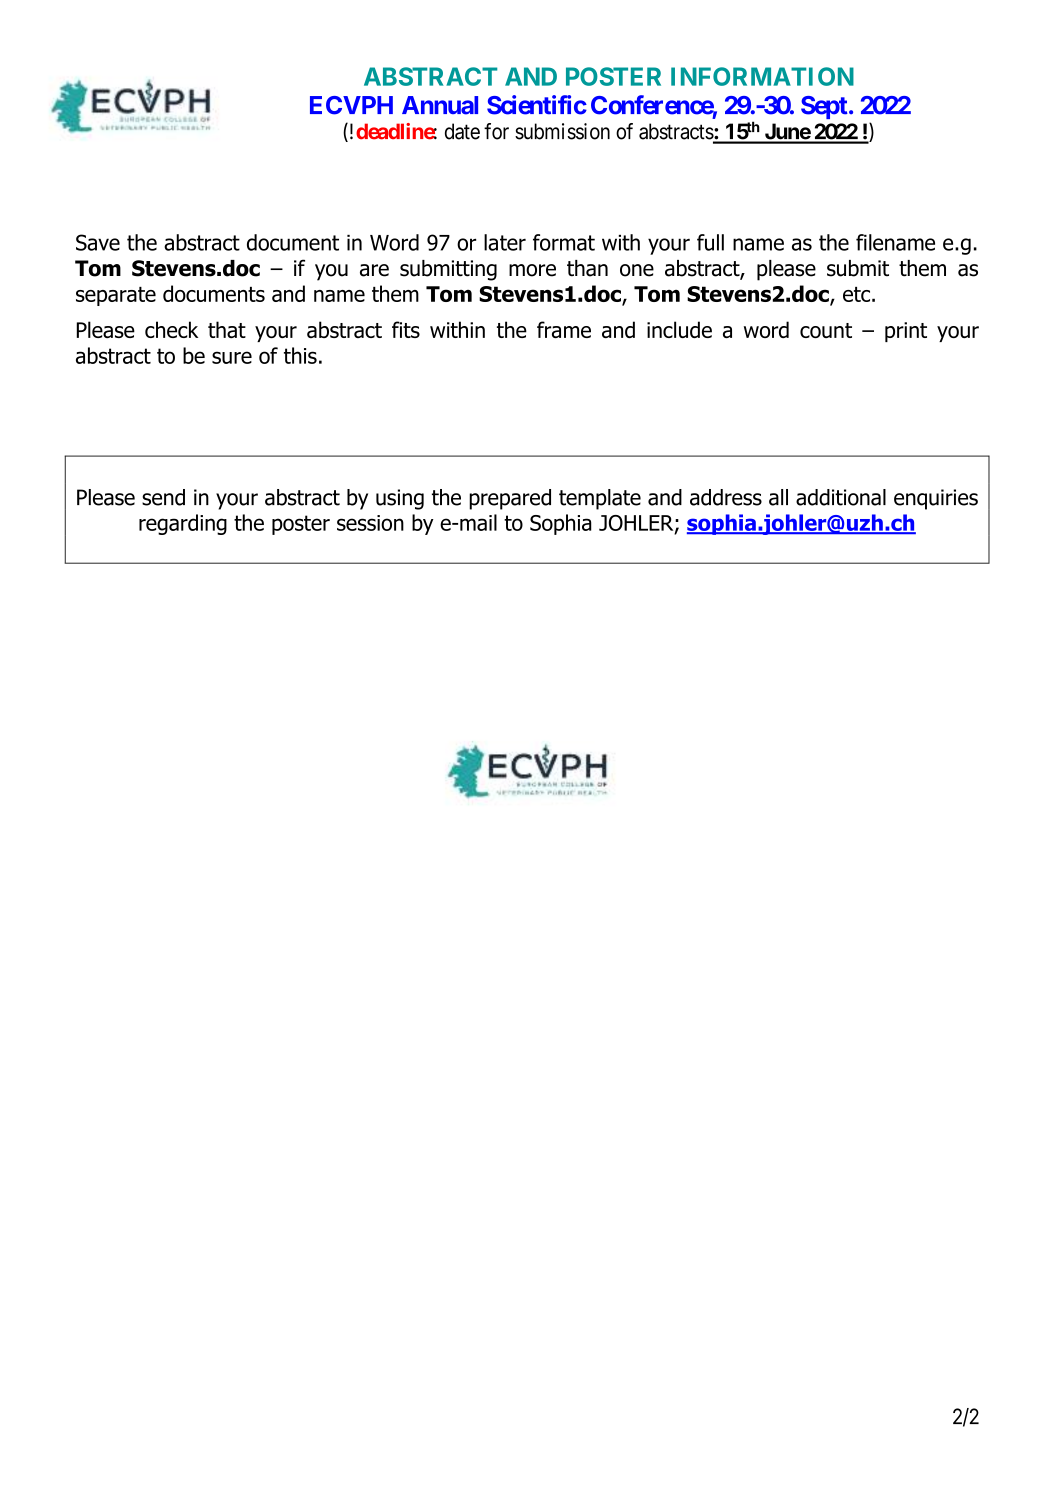 The width and height of the image is (1054, 1491). Describe the element at coordinates (440, 105) in the image. I see `Annual` at that location.
